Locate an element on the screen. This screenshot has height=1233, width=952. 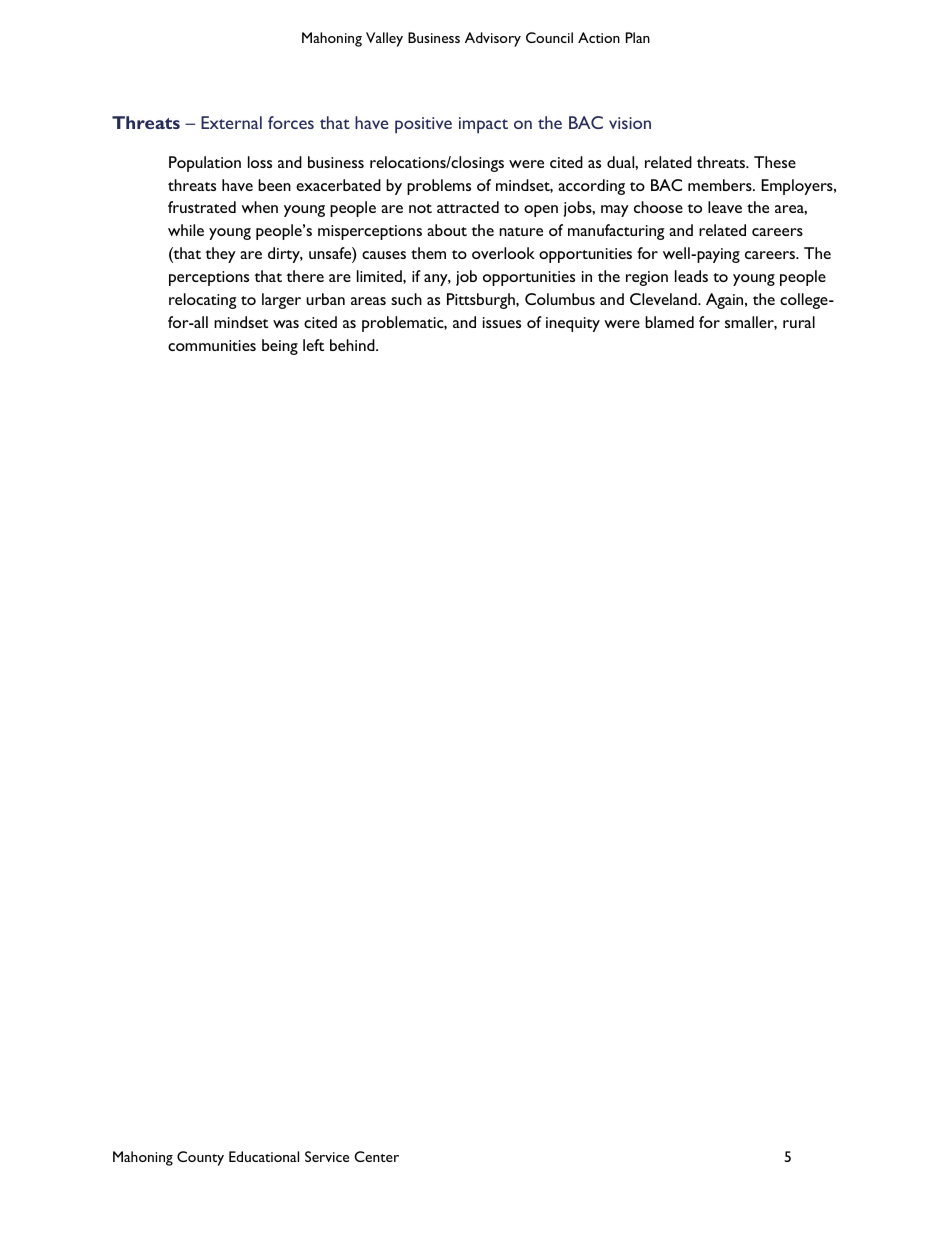
issues is located at coordinates (502, 322).
